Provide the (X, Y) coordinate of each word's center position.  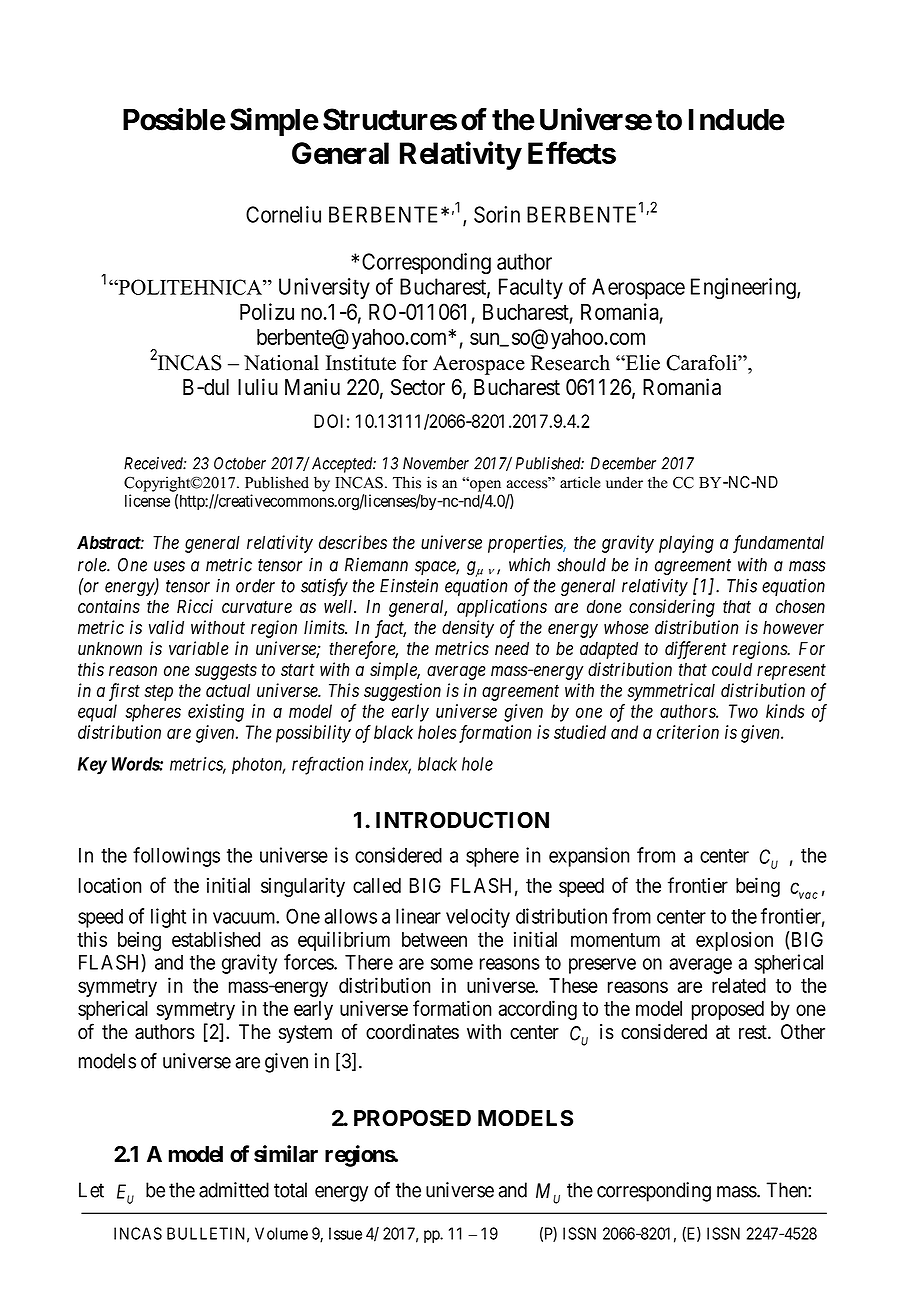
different (696, 650)
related (739, 985)
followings (176, 857)
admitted (234, 1190)
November (436, 463)
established (216, 939)
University (324, 288)
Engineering (744, 289)
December (623, 463)
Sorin (497, 214)
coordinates (412, 1032)
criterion (688, 732)
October (240, 463)
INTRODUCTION (462, 820)
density (468, 629)
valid (166, 627)
